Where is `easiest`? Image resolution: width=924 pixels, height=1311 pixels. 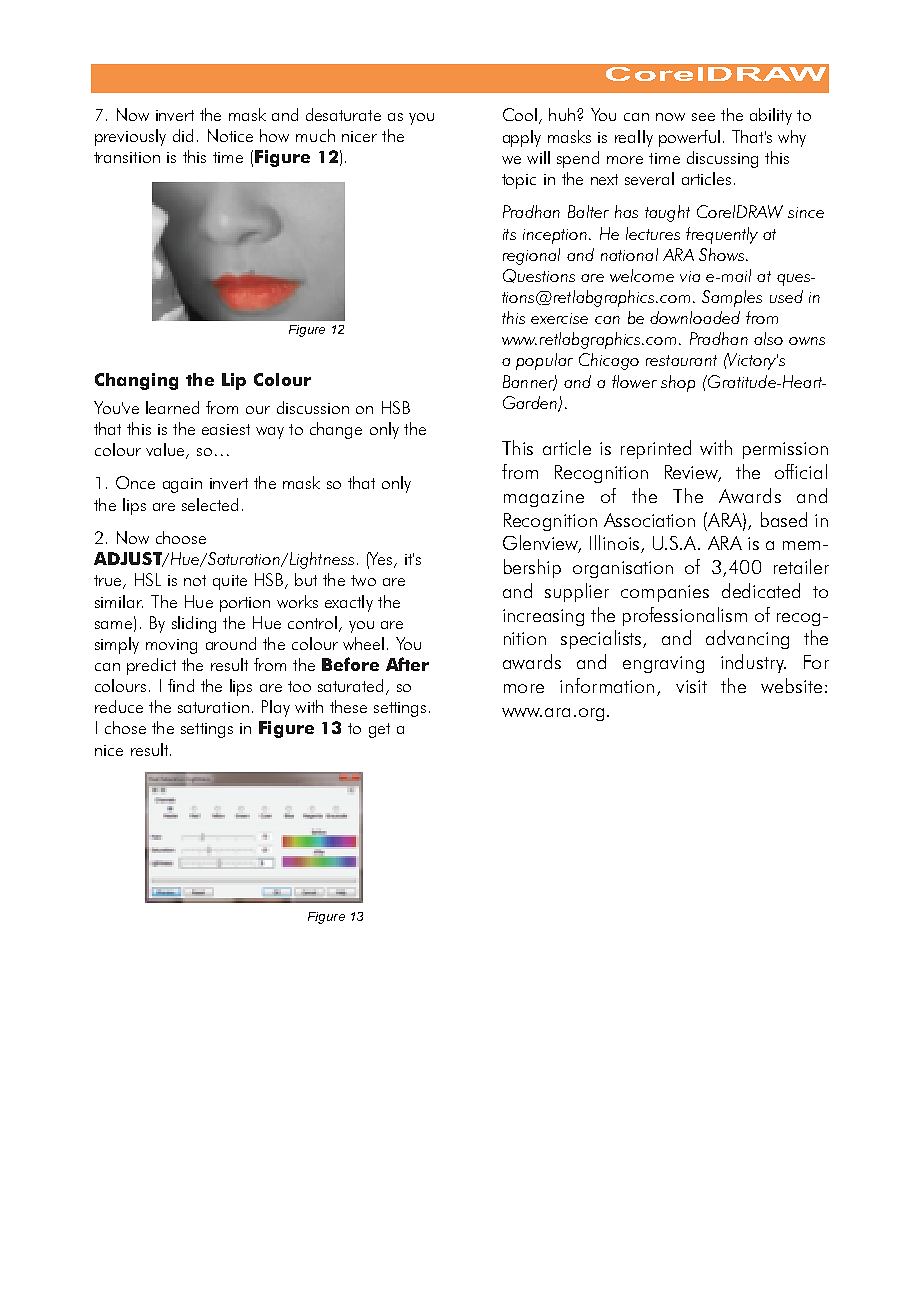 easiest is located at coordinates (226, 429).
